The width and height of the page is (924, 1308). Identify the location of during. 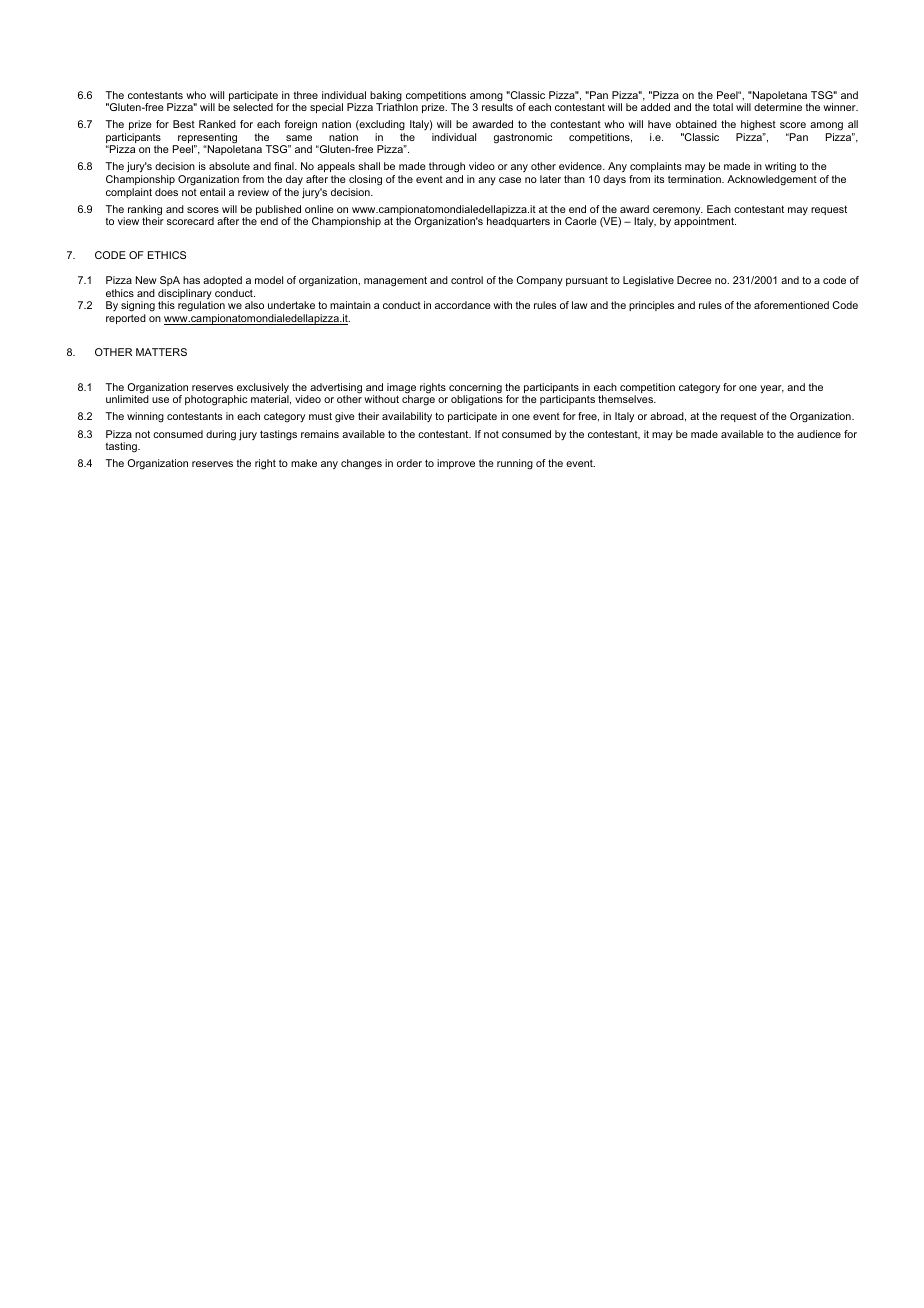
(221, 435).
